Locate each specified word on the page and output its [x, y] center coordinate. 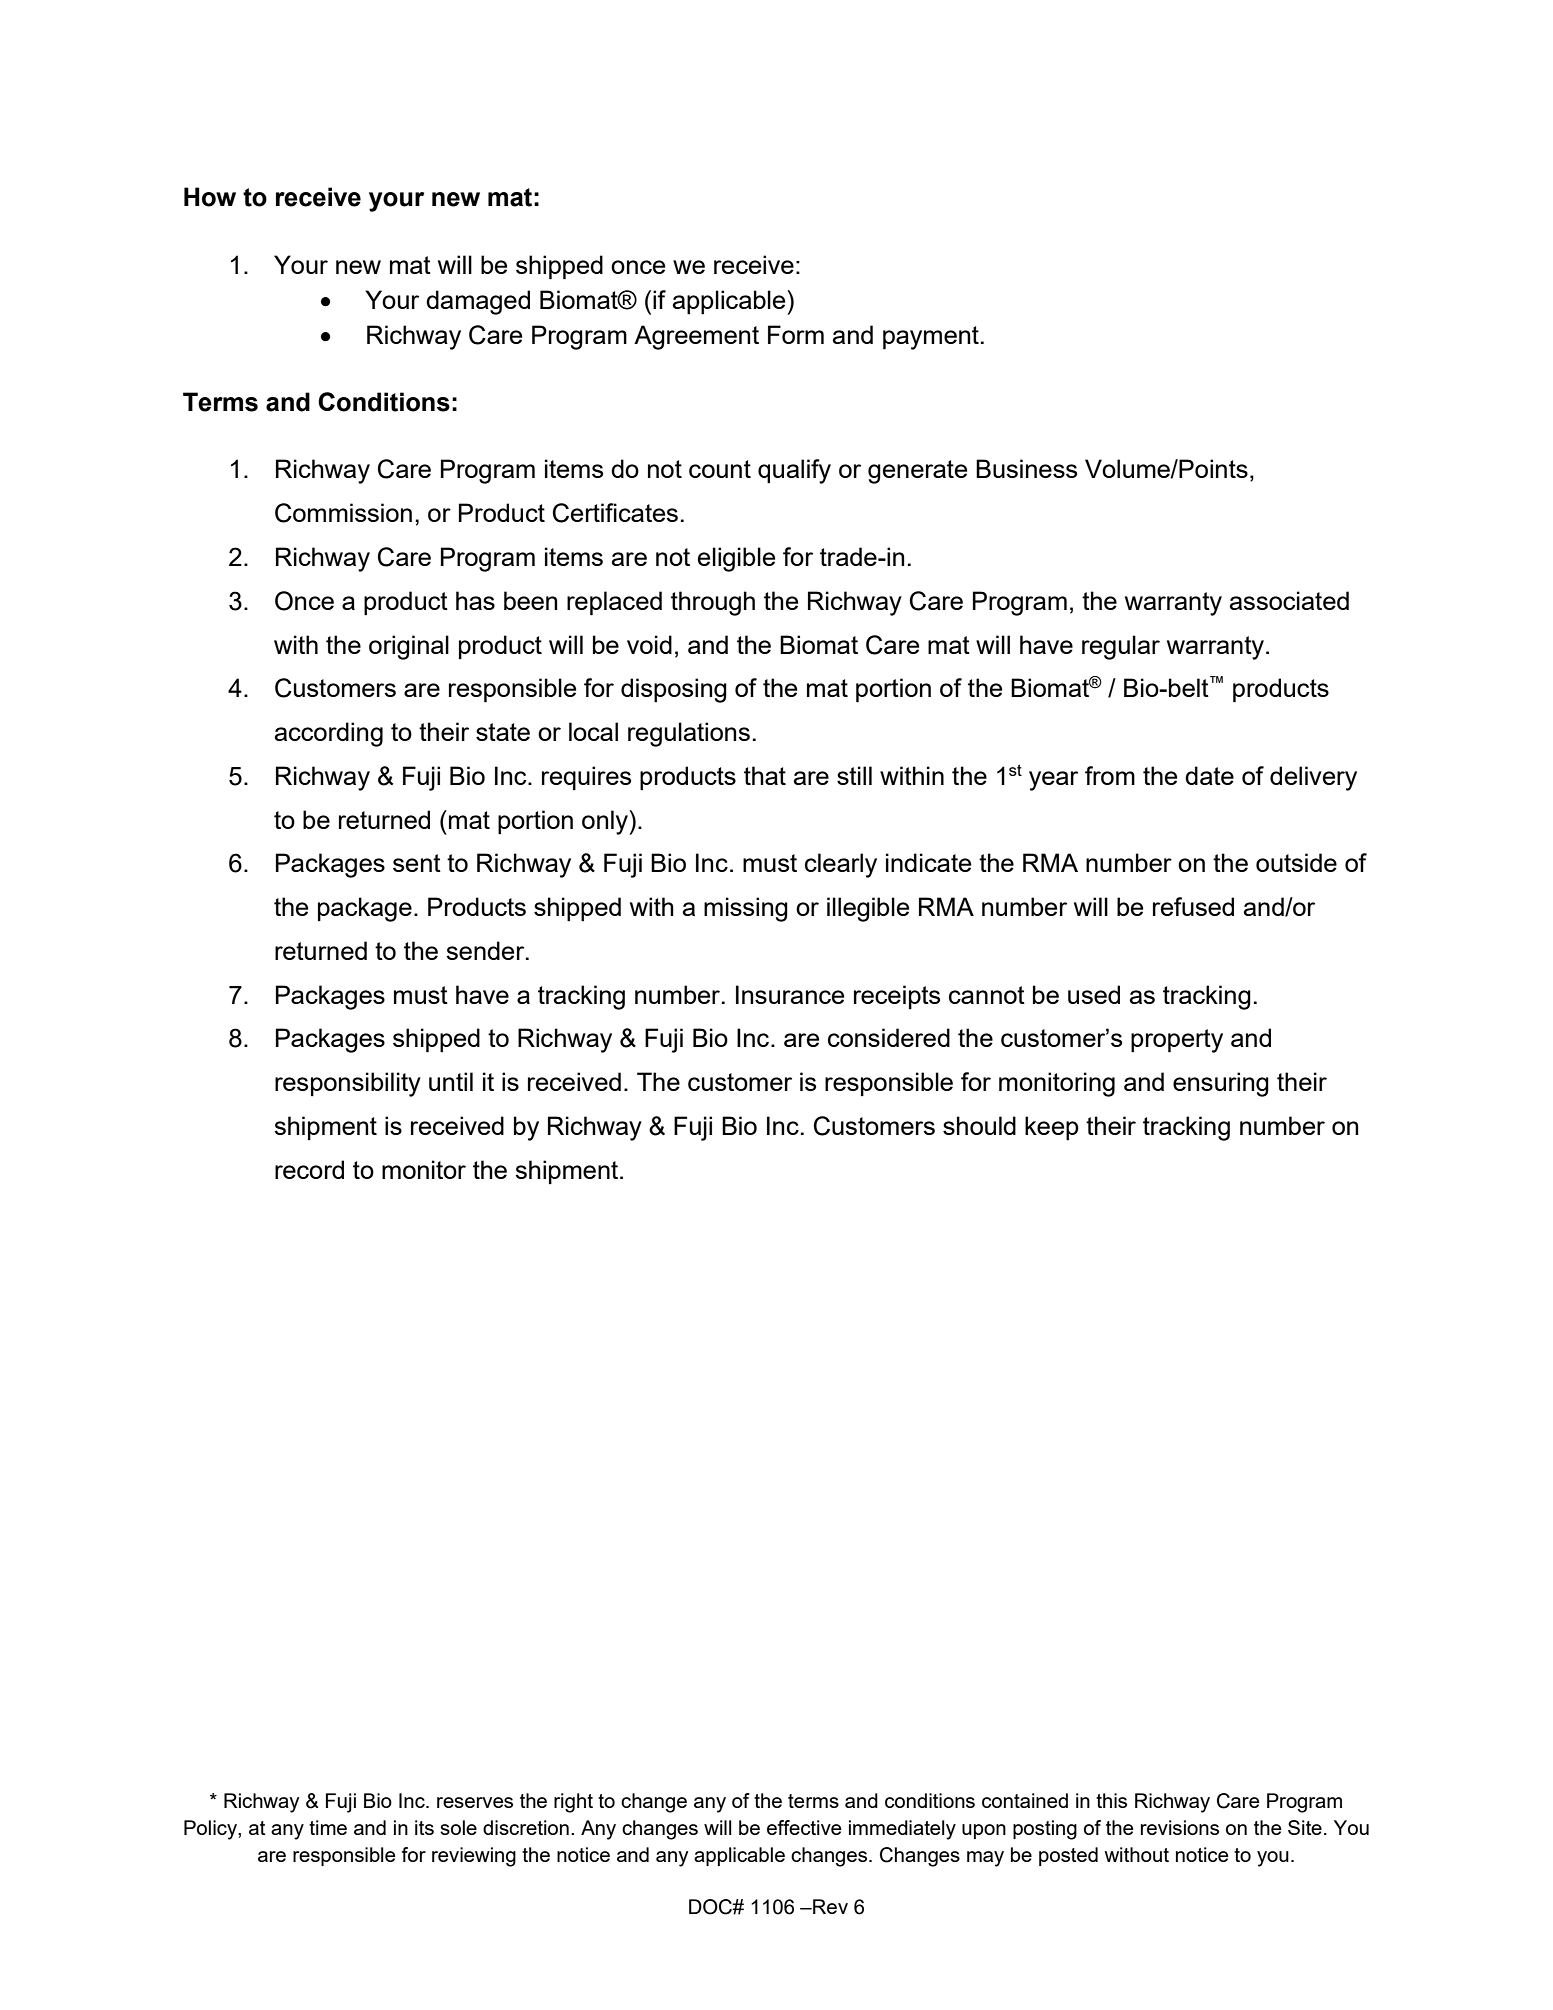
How [210, 197]
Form [796, 334]
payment [931, 338]
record [309, 1169]
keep [1052, 1128]
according [329, 734]
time [328, 1827]
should [979, 1125]
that [765, 775]
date [1209, 775]
